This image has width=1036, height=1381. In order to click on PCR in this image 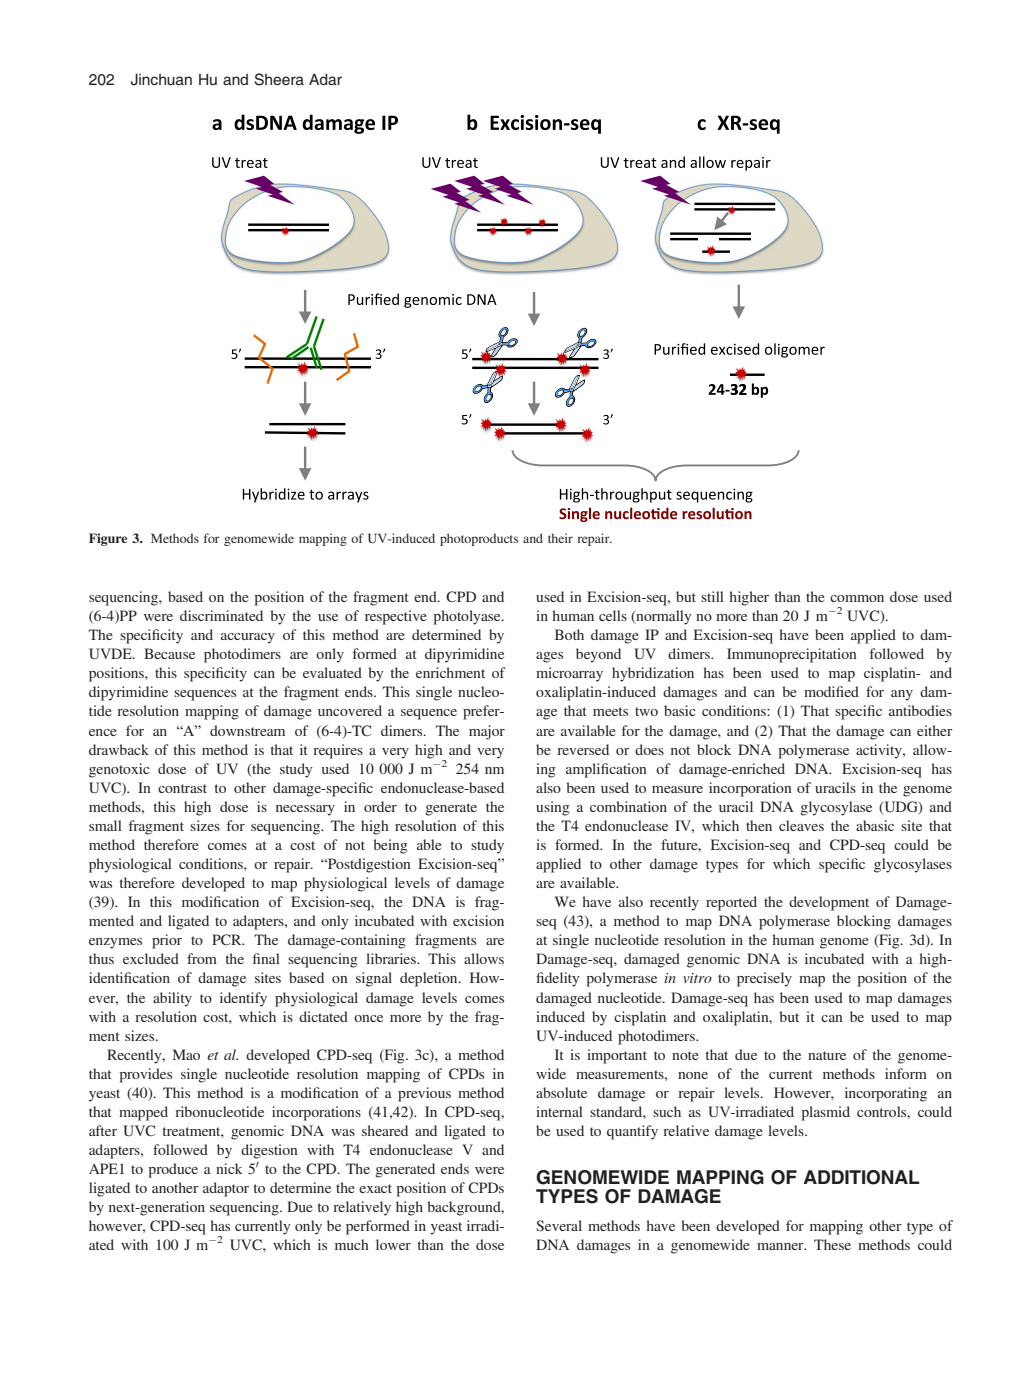, I will do `click(228, 939)`.
